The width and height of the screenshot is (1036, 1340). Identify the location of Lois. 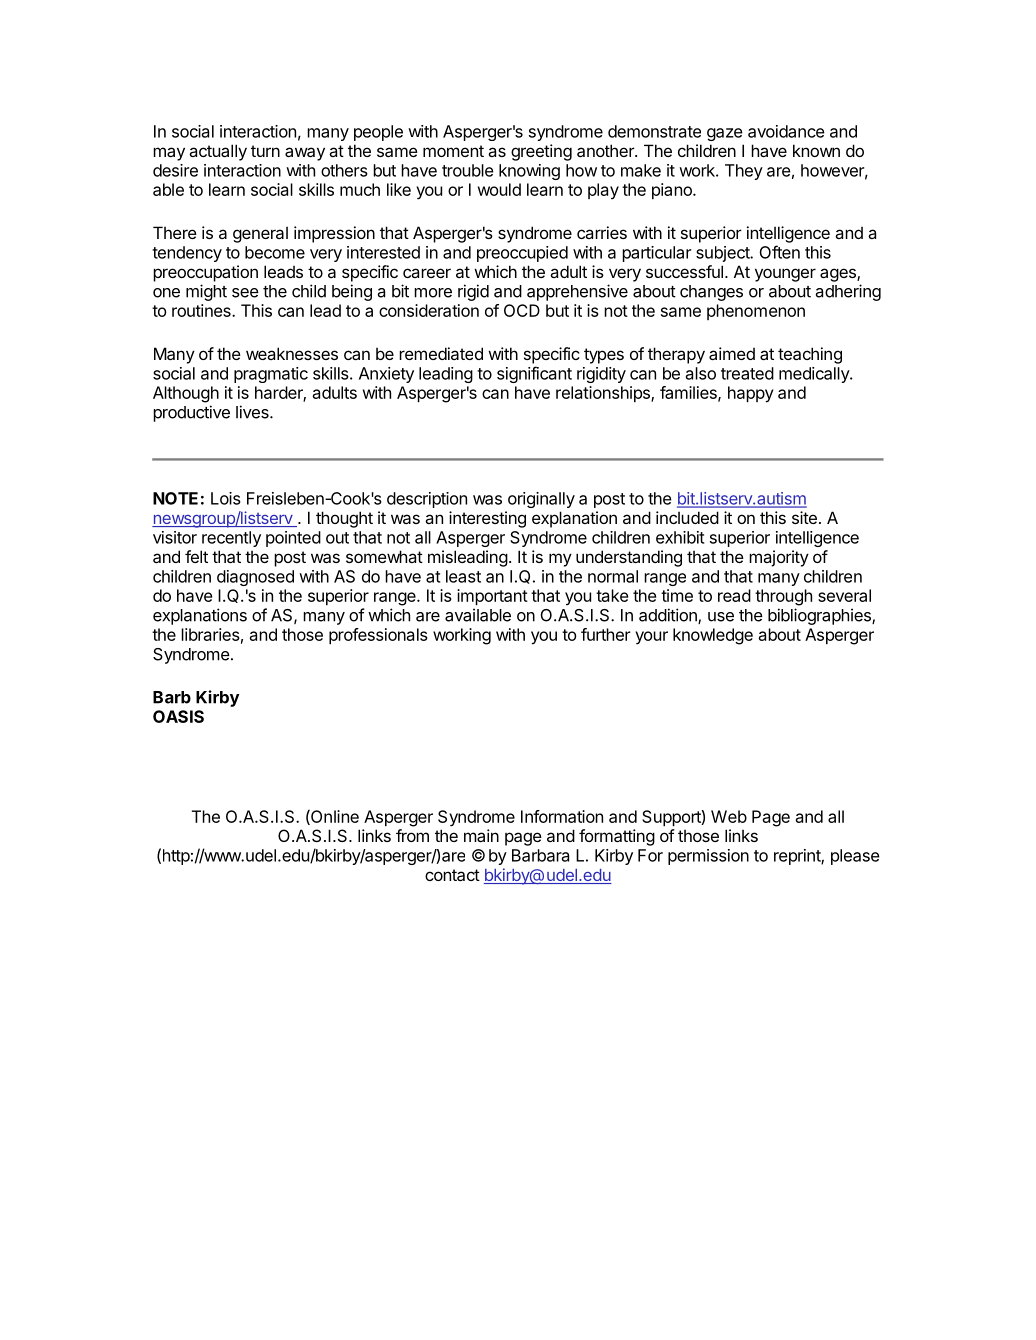
(226, 498).
